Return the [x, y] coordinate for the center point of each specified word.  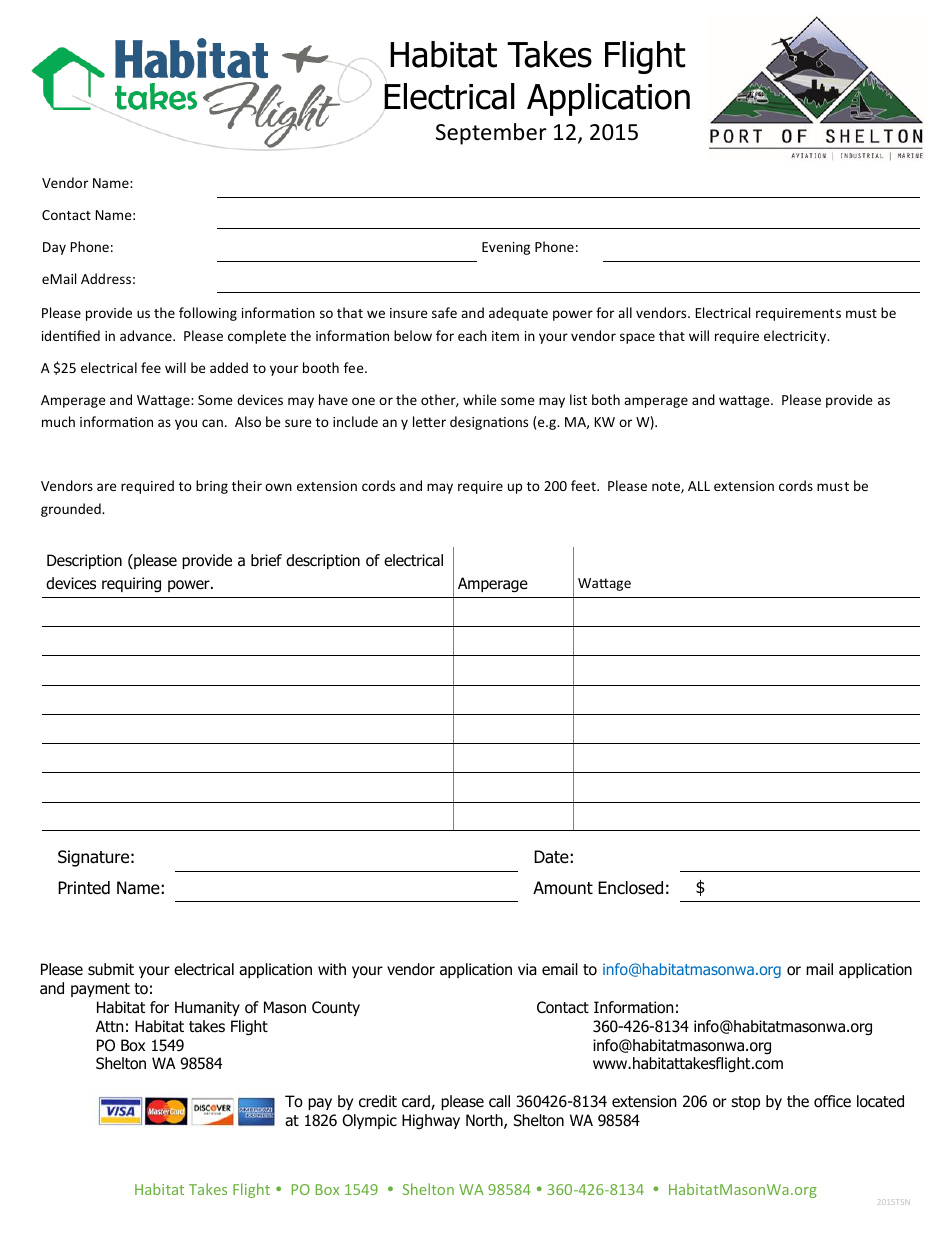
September [491, 134]
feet [584, 485]
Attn [110, 1026]
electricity [796, 337]
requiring [131, 584]
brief [266, 560]
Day [54, 248]
